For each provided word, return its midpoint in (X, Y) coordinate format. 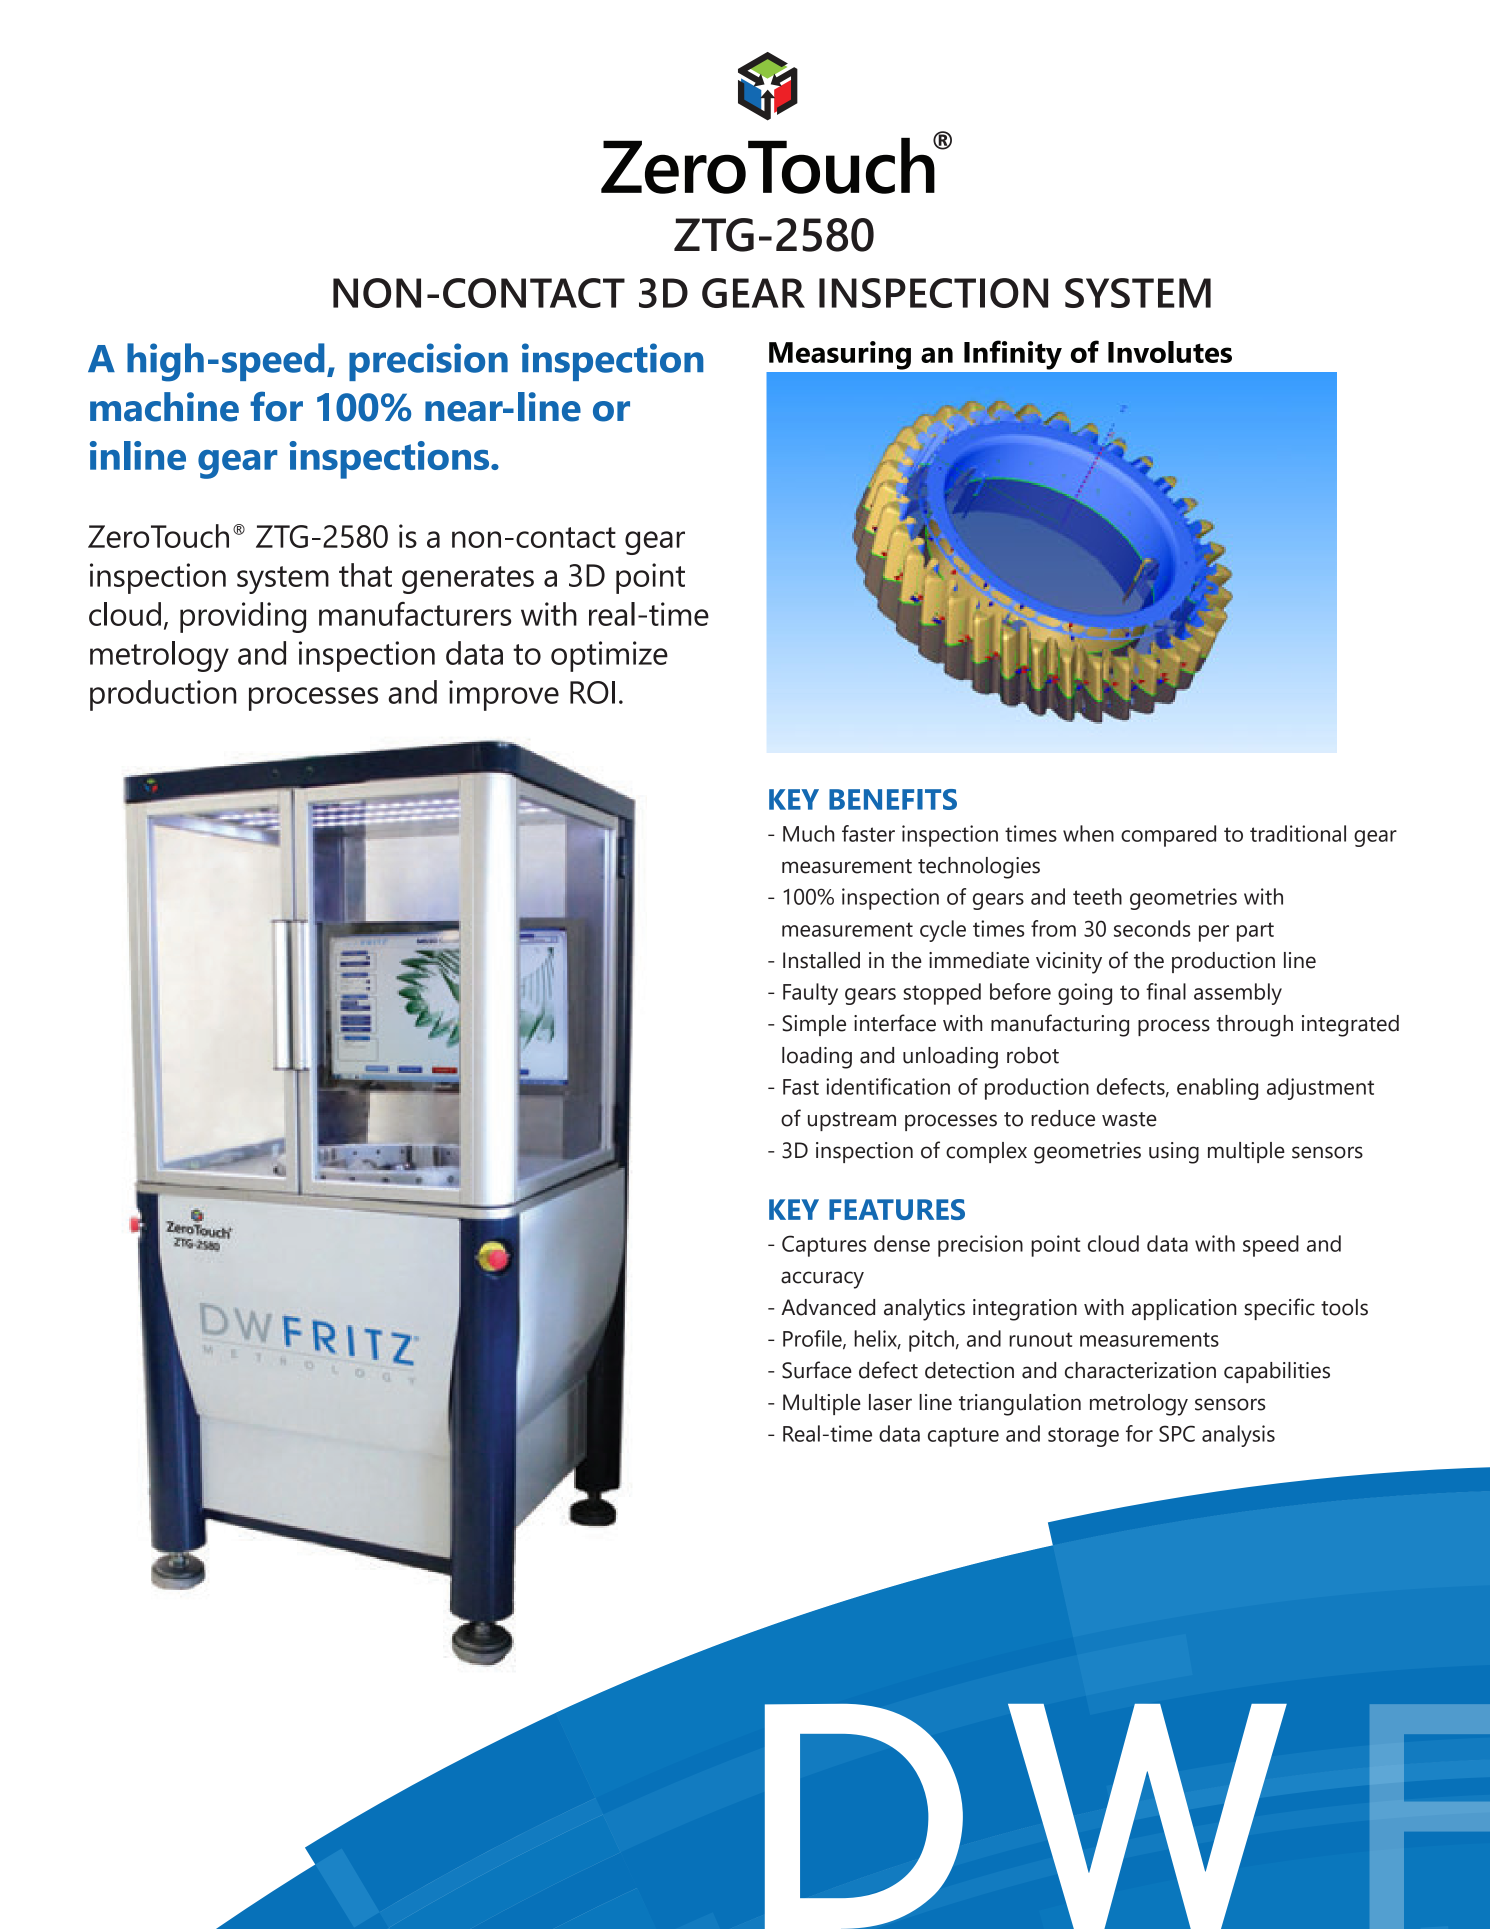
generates (468, 580)
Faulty (810, 994)
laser (890, 1402)
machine (164, 407)
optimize (609, 656)
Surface (817, 1370)
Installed (821, 960)
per (1214, 933)
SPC (1177, 1433)
